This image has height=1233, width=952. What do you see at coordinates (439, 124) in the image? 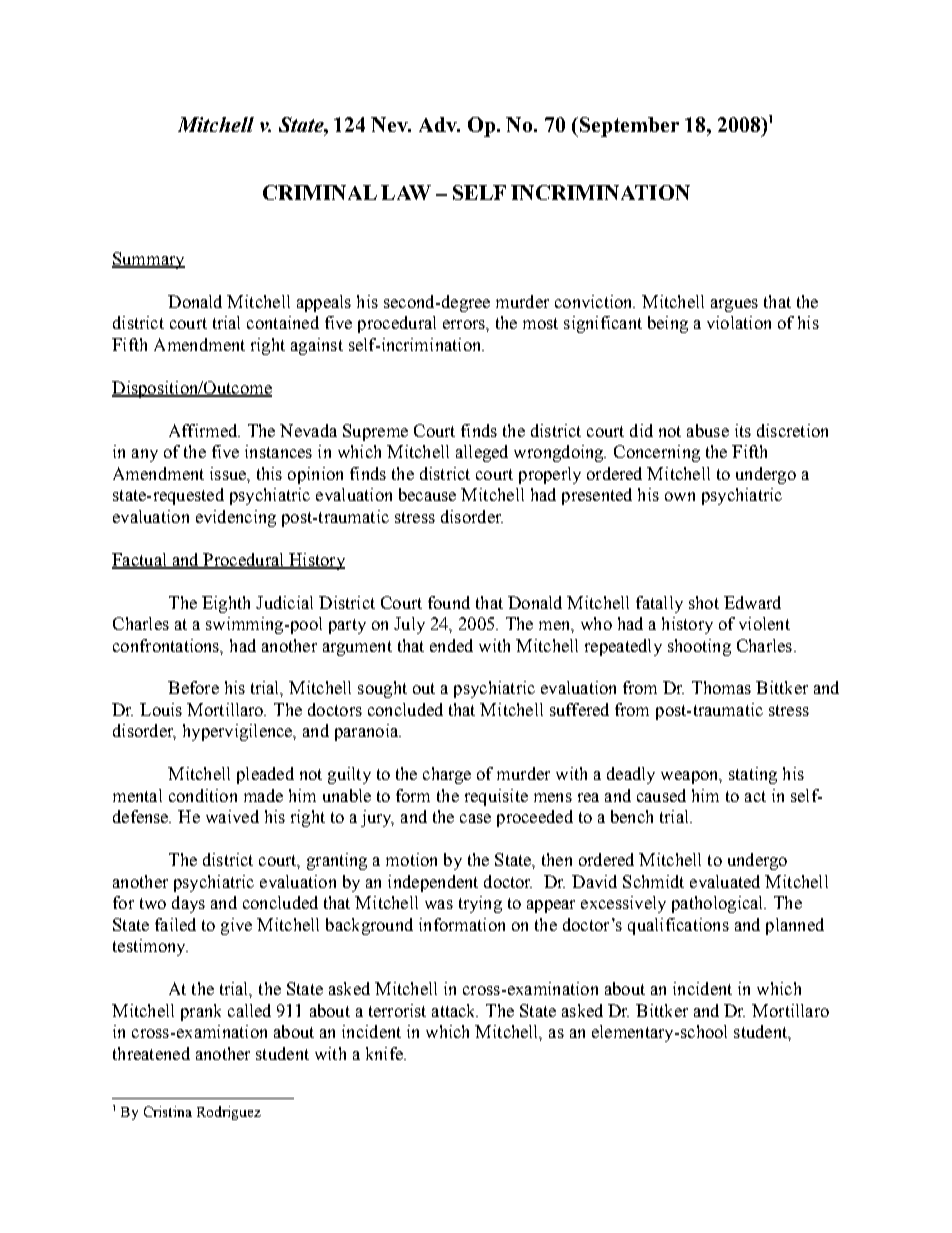
I see `Adv` at bounding box center [439, 124].
